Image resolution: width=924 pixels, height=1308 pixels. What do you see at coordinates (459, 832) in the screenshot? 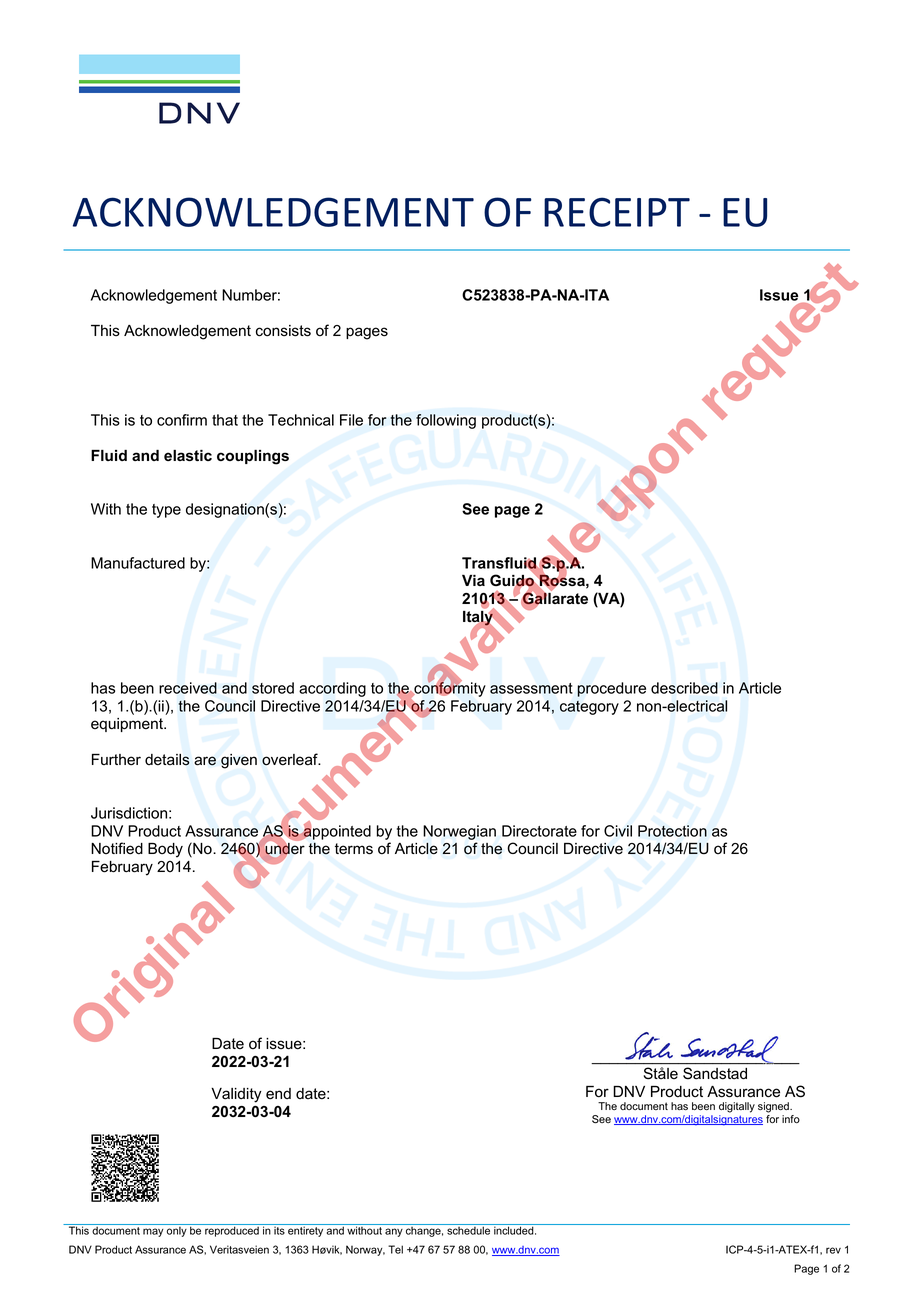
I see `Norwegian` at bounding box center [459, 832].
